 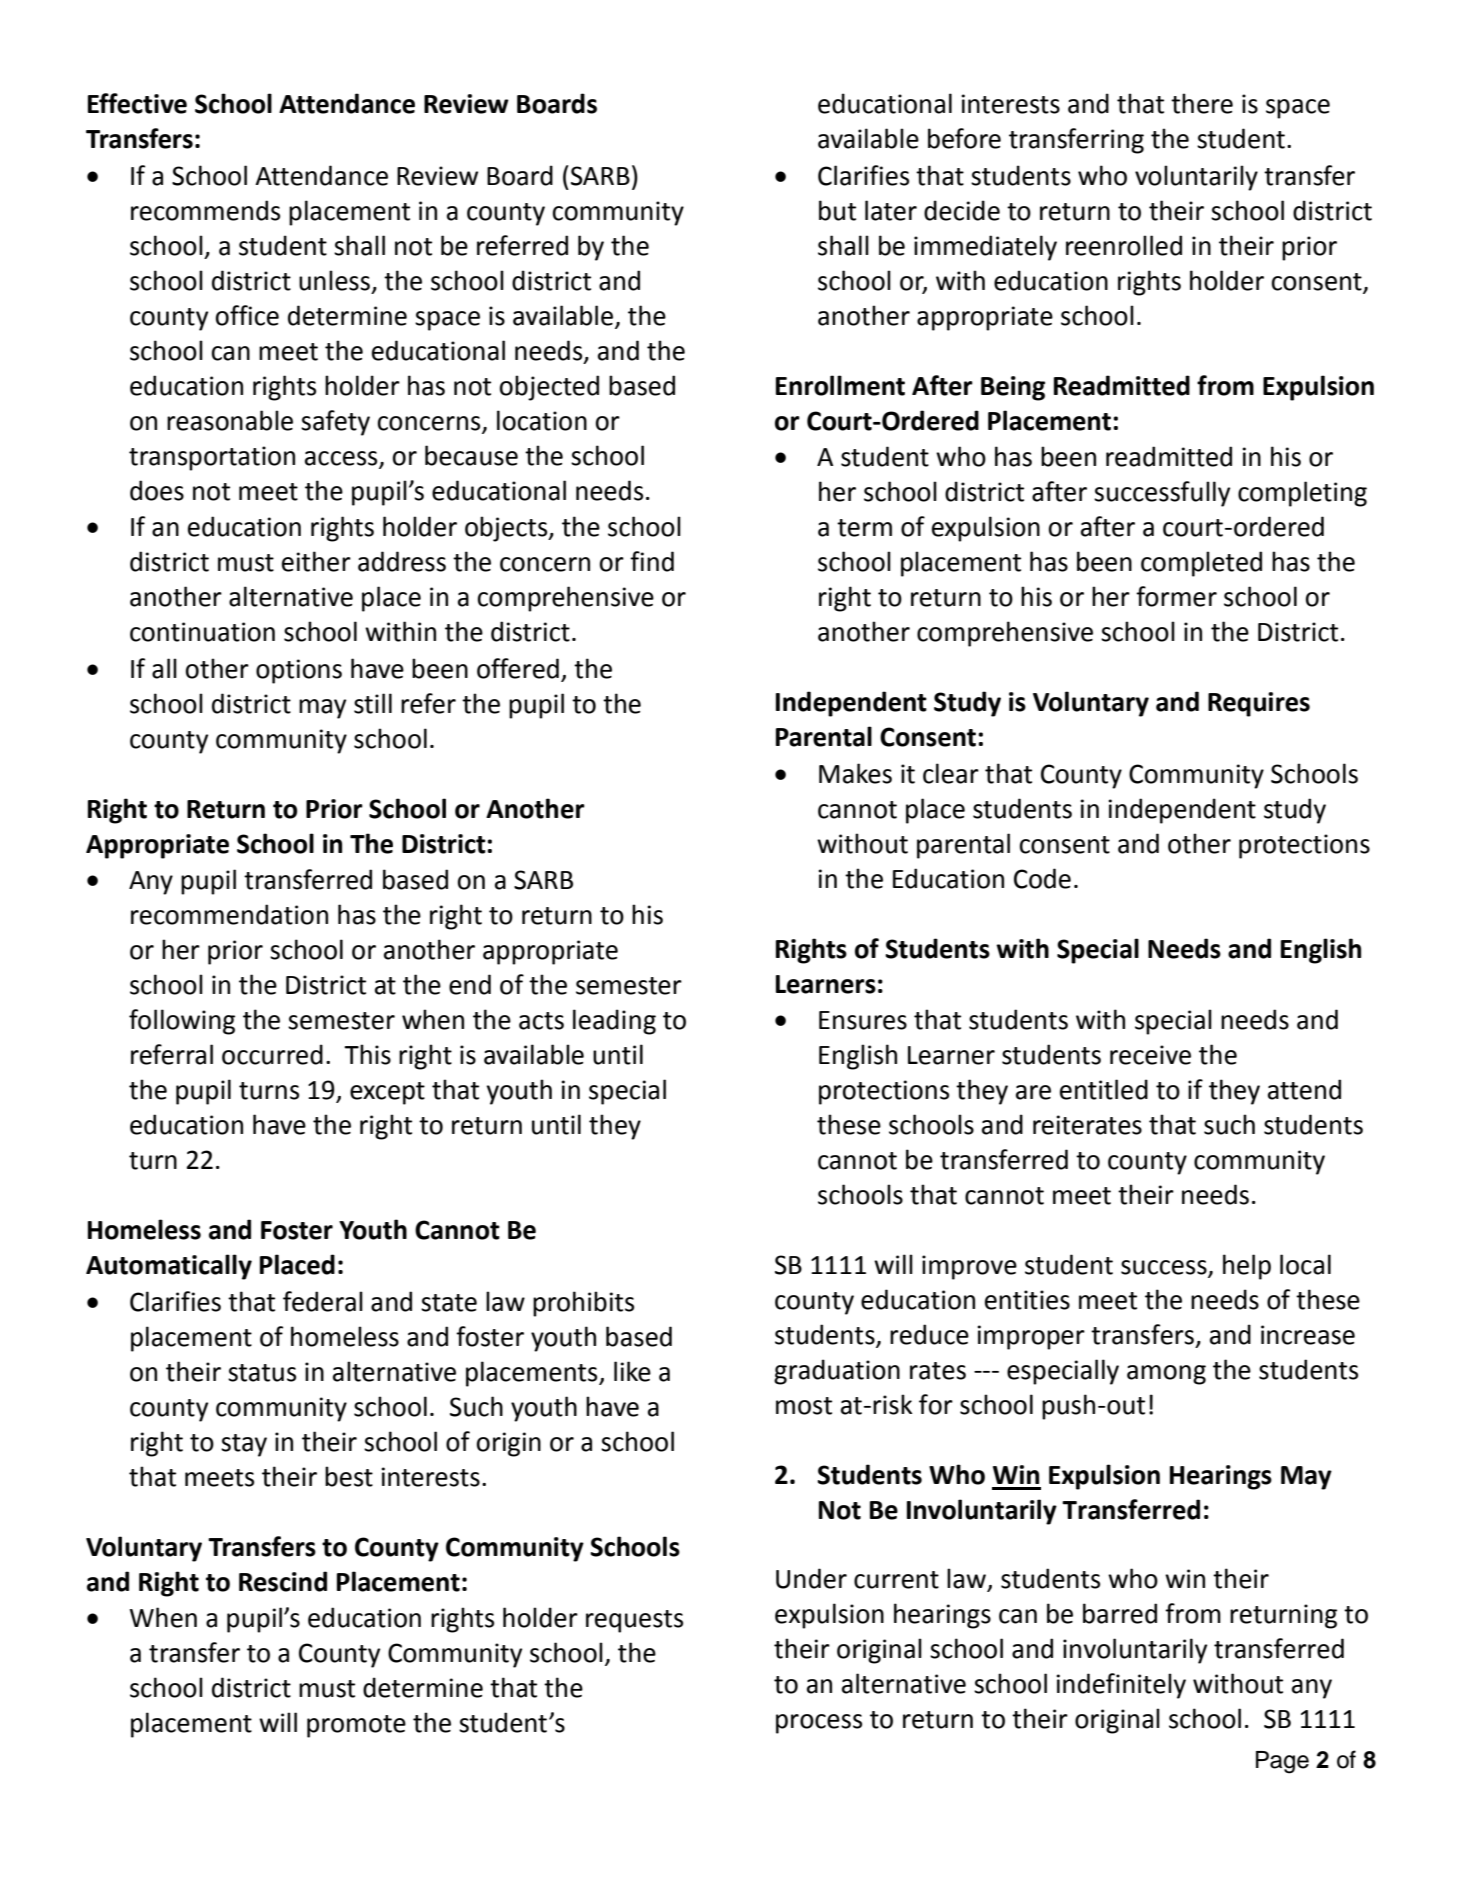 I want to click on promote, so click(x=356, y=1726).
